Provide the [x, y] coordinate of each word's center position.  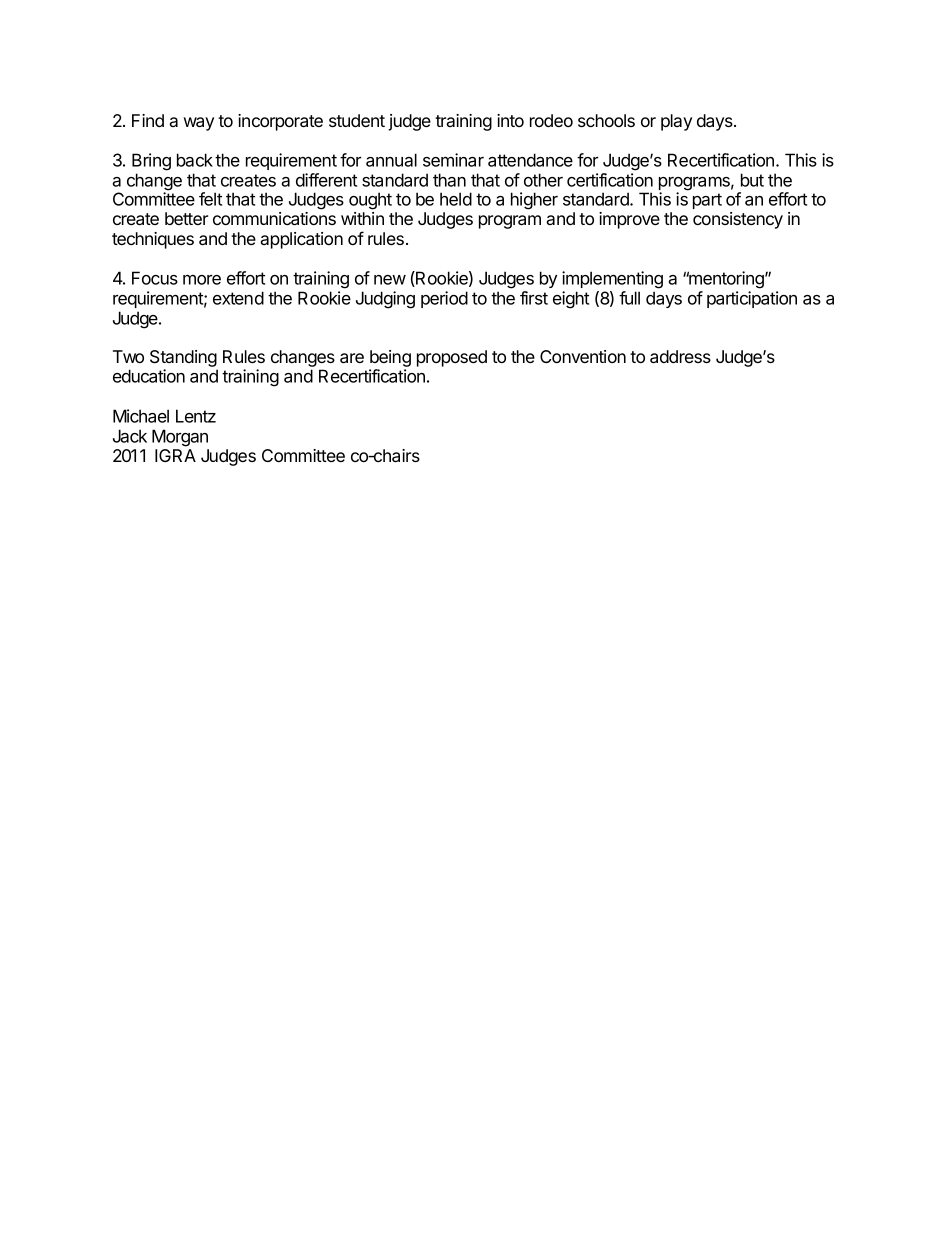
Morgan [180, 438]
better [186, 218]
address [680, 356]
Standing [183, 358]
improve [629, 220]
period [444, 299]
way [199, 124]
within [362, 218]
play [676, 122]
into [510, 120]
